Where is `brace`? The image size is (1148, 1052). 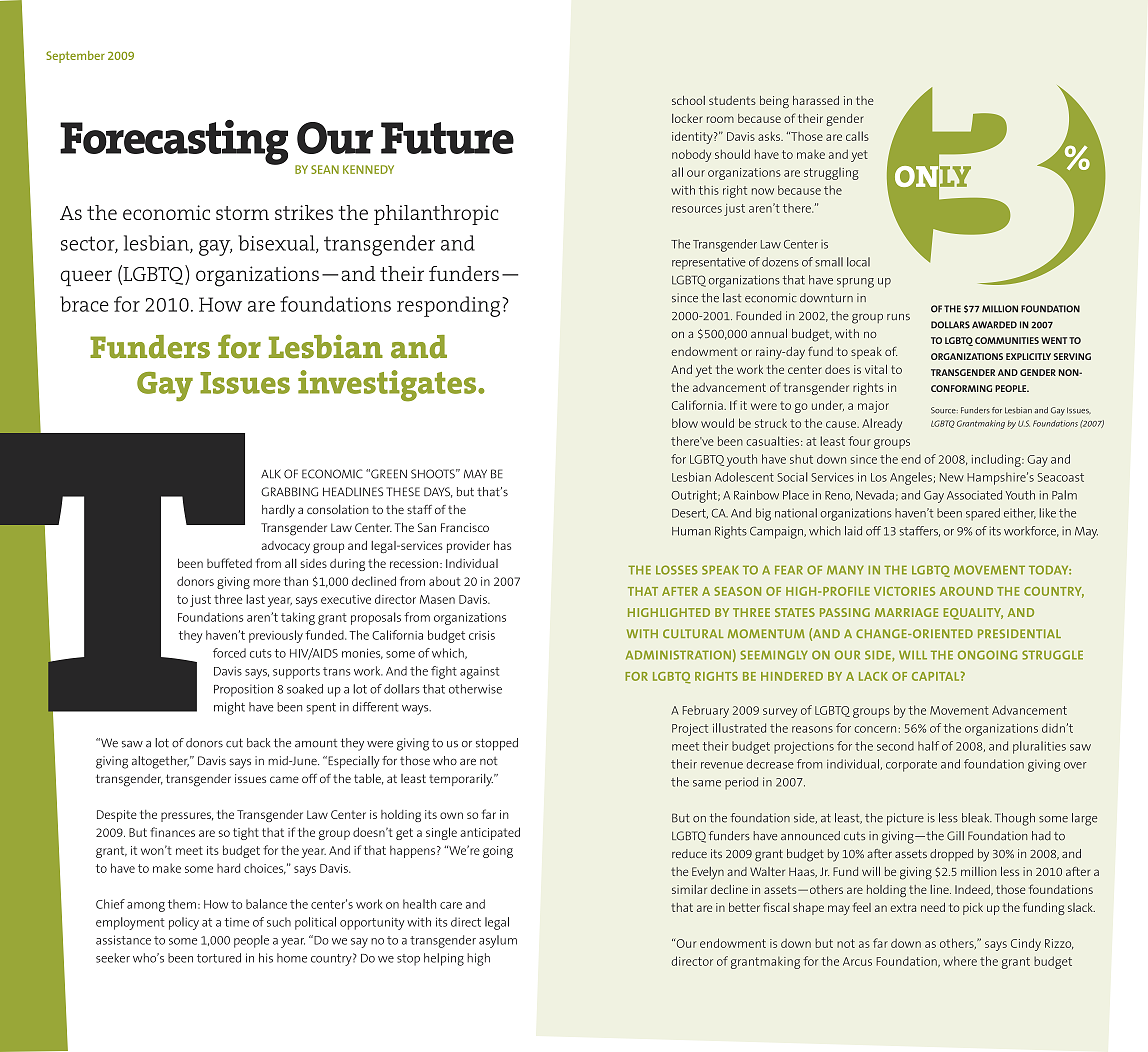
brace is located at coordinates (84, 304).
